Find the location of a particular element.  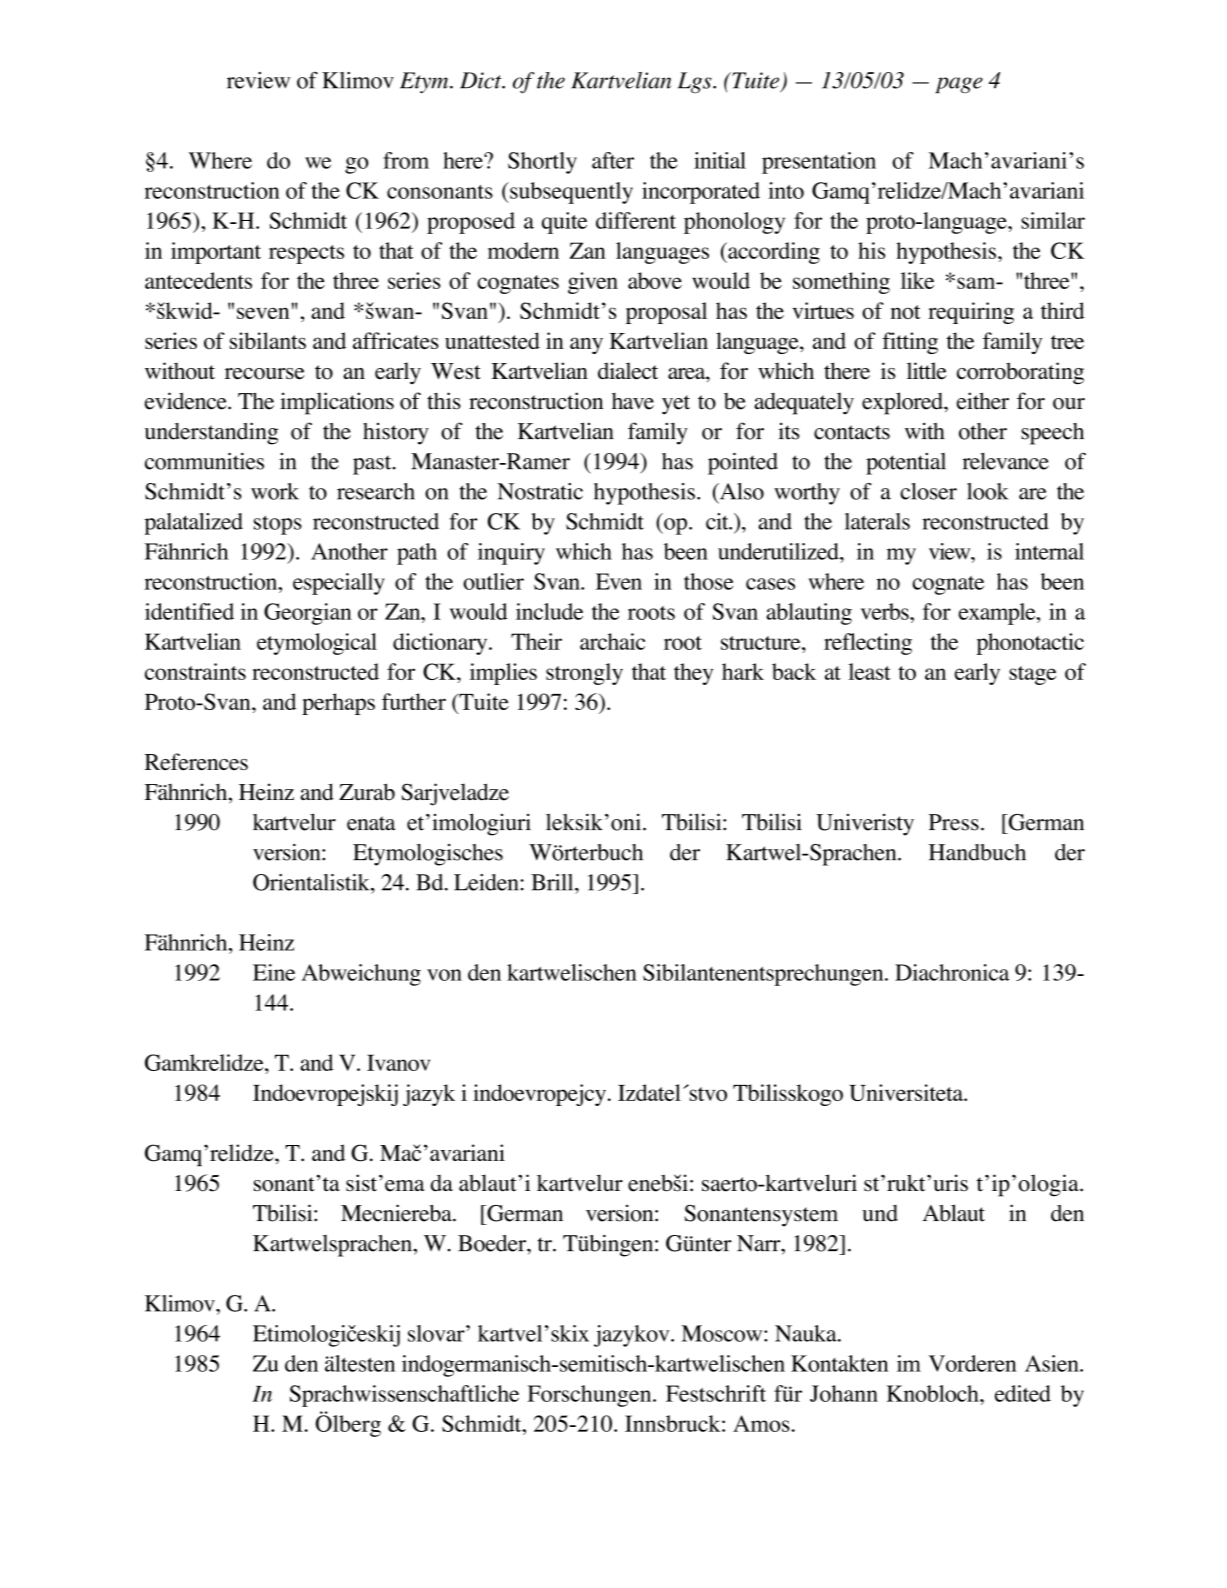

strongly is located at coordinates (584, 674).
